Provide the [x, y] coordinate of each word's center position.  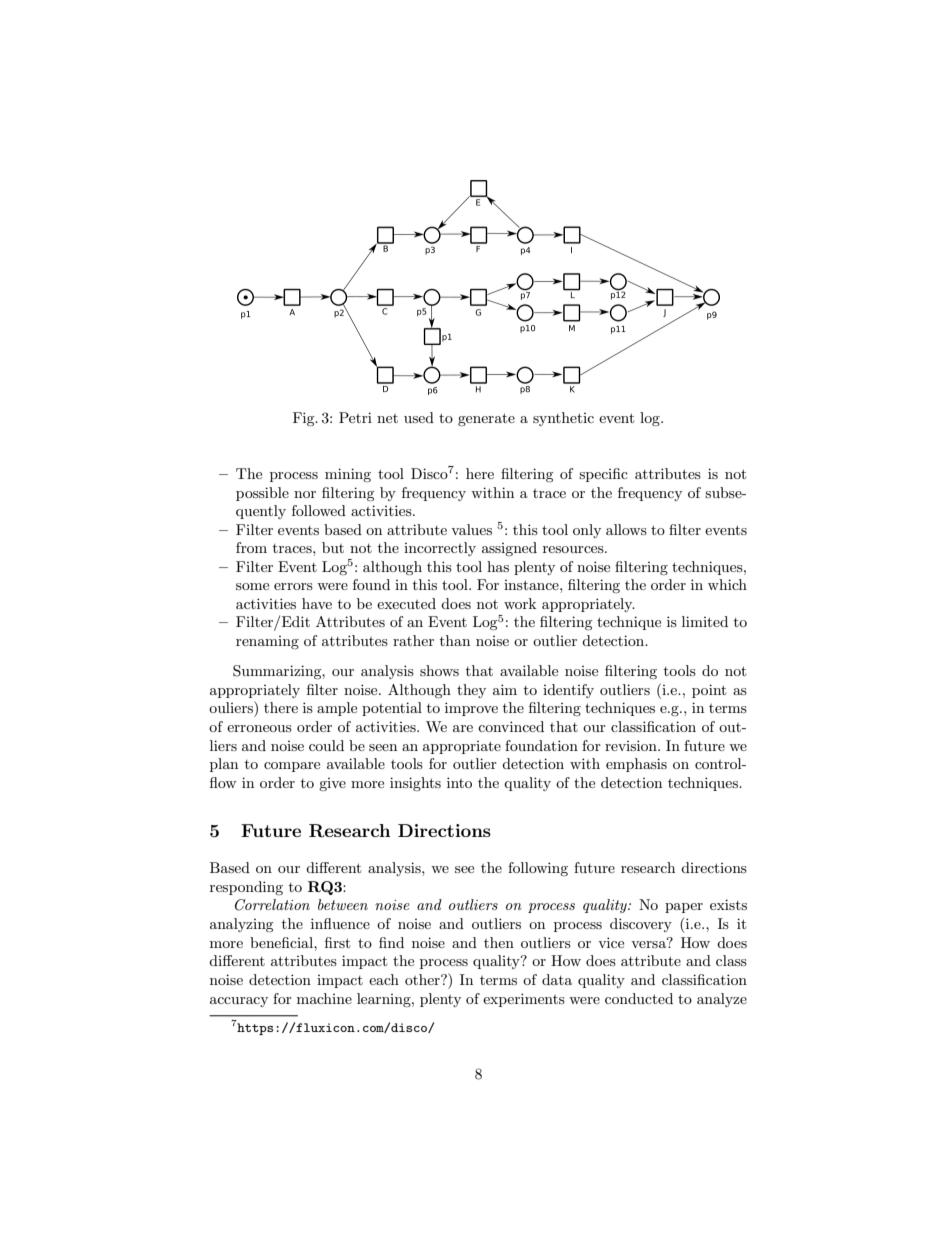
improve [471, 709]
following [538, 869]
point [709, 691]
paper [684, 908]
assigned [509, 549]
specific [603, 475]
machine [324, 998]
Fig [305, 419]
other [423, 979]
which [727, 584]
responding [246, 888]
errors [293, 586]
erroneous [259, 728]
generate [486, 419]
